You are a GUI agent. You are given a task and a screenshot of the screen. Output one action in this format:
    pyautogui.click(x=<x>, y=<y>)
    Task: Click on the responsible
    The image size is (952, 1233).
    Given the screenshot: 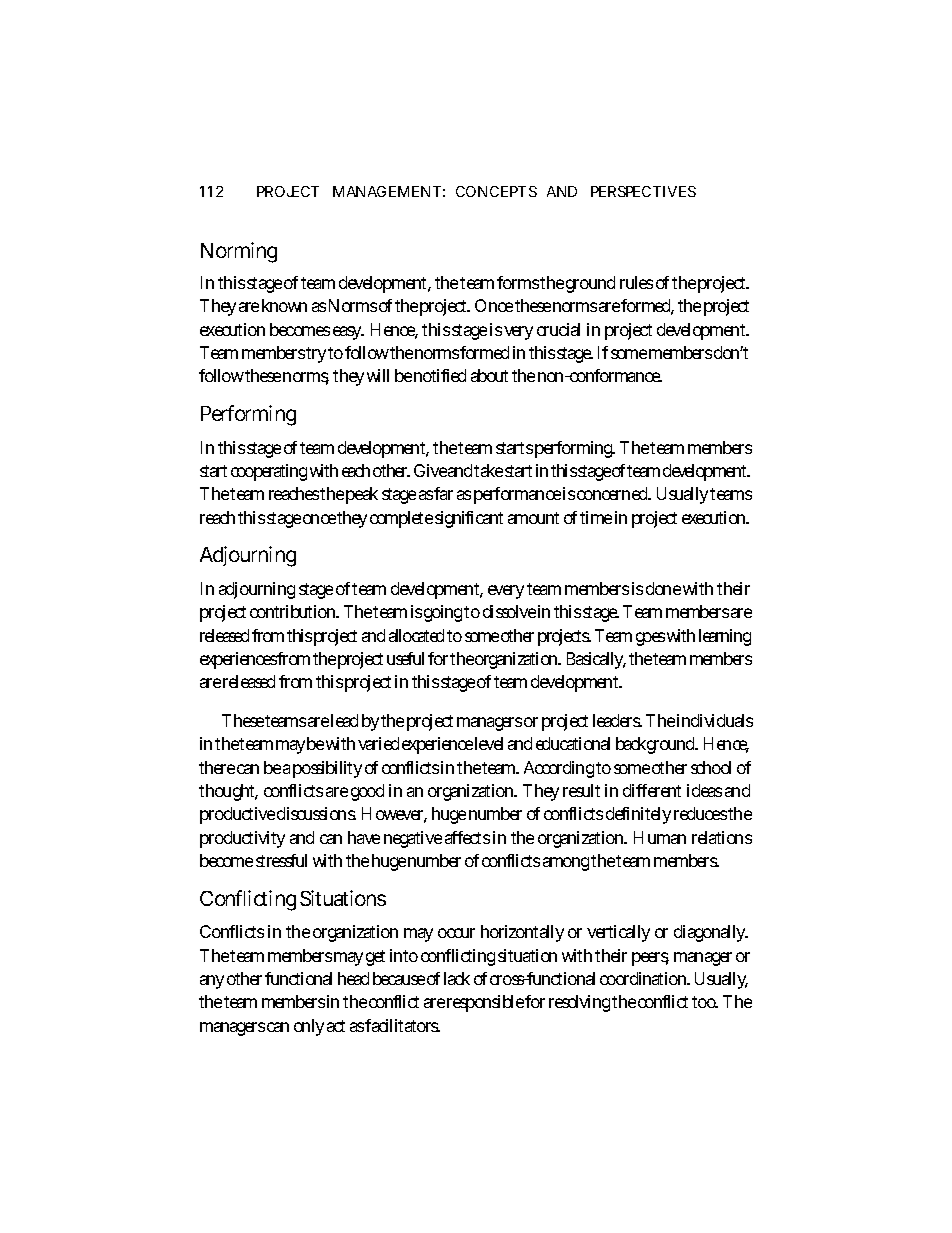 What is the action you would take?
    pyautogui.click(x=485, y=1003)
